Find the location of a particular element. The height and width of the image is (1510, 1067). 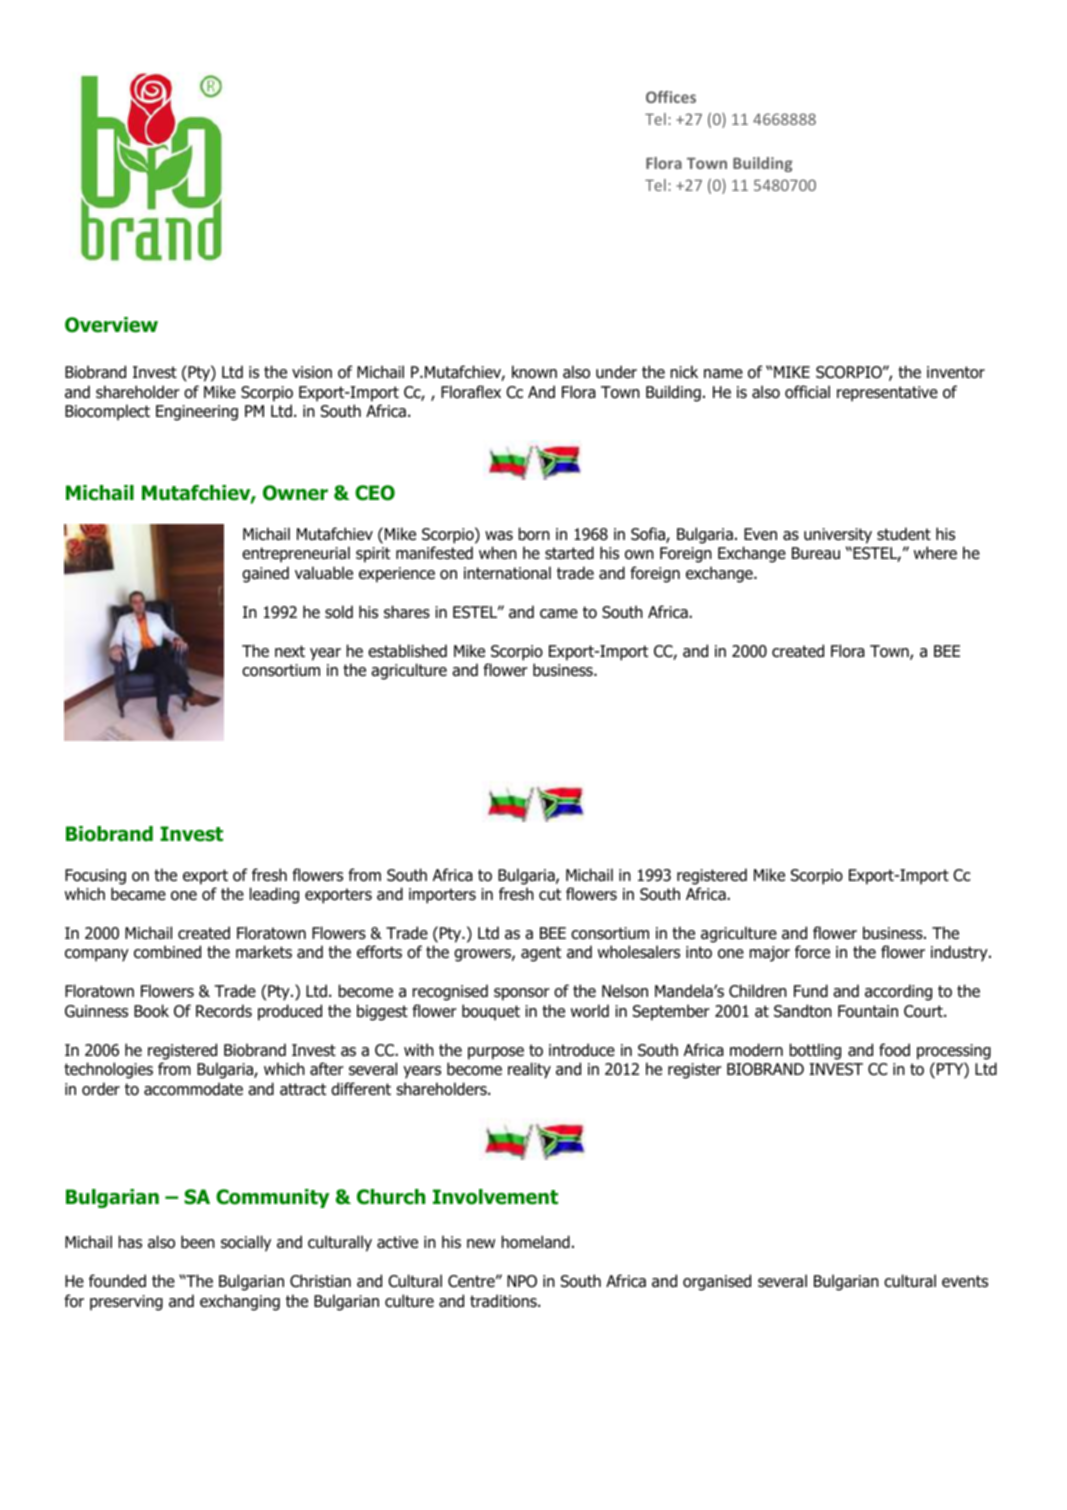

been is located at coordinates (198, 1242).
